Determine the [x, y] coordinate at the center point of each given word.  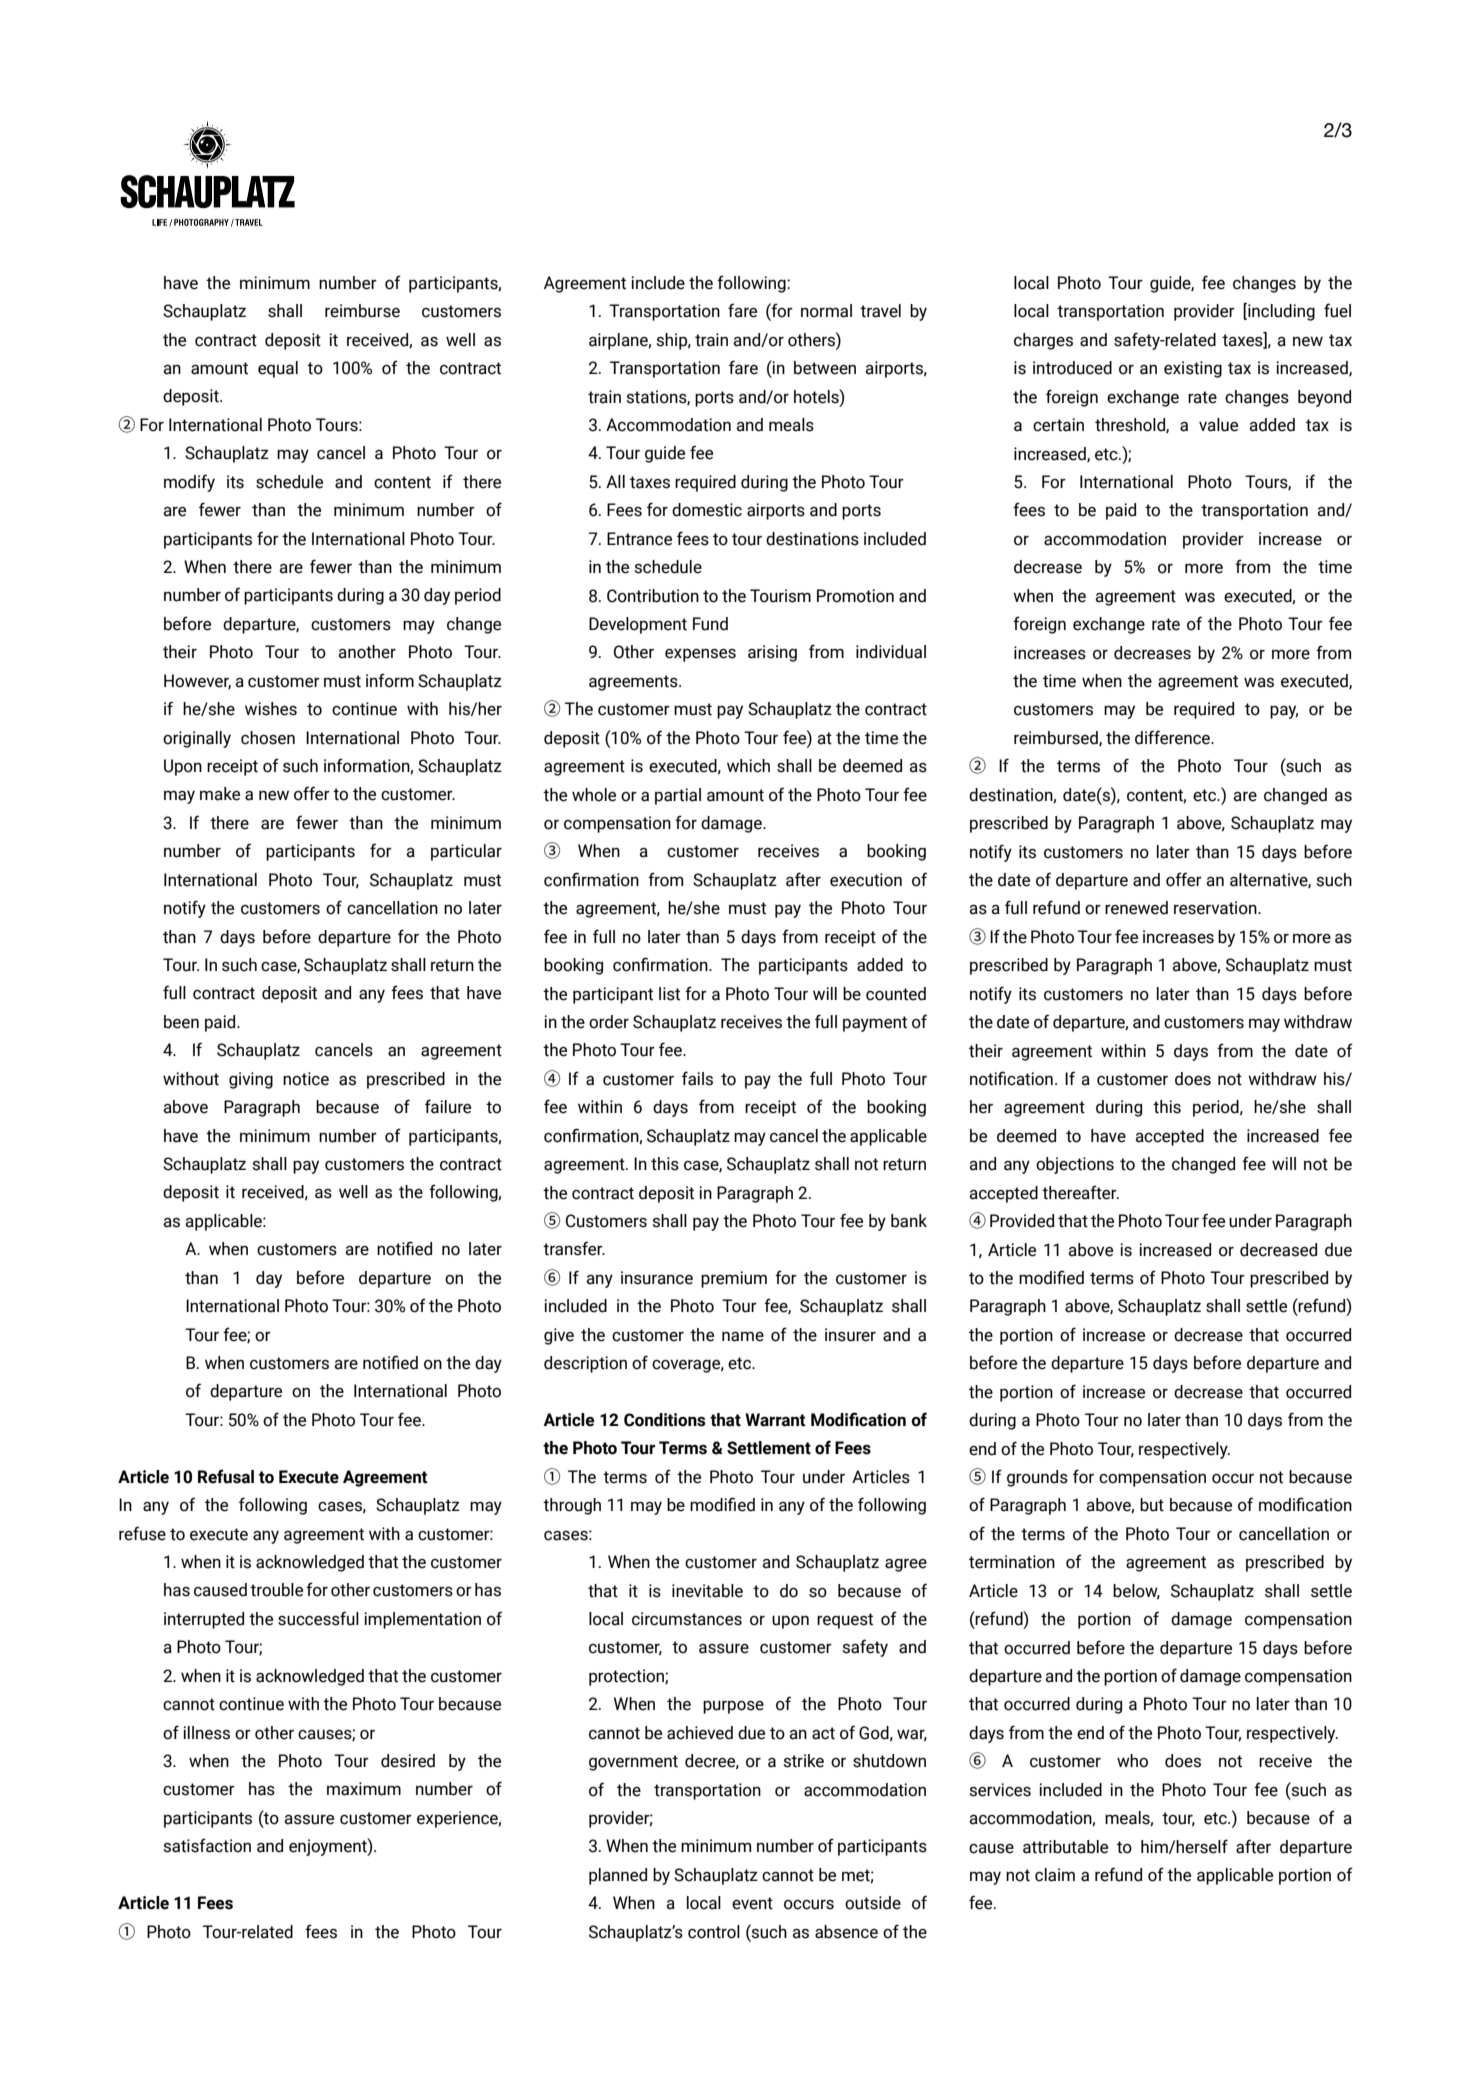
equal [278, 369]
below [1136, 1591]
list [669, 994]
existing [1193, 369]
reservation [1216, 908]
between [825, 368]
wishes [271, 709]
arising [772, 653]
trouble [276, 1590]
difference [1173, 737]
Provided [1022, 1221]
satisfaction [207, 1845]
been [181, 1022]
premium [734, 1279]
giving [251, 1080]
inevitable [707, 1591]
